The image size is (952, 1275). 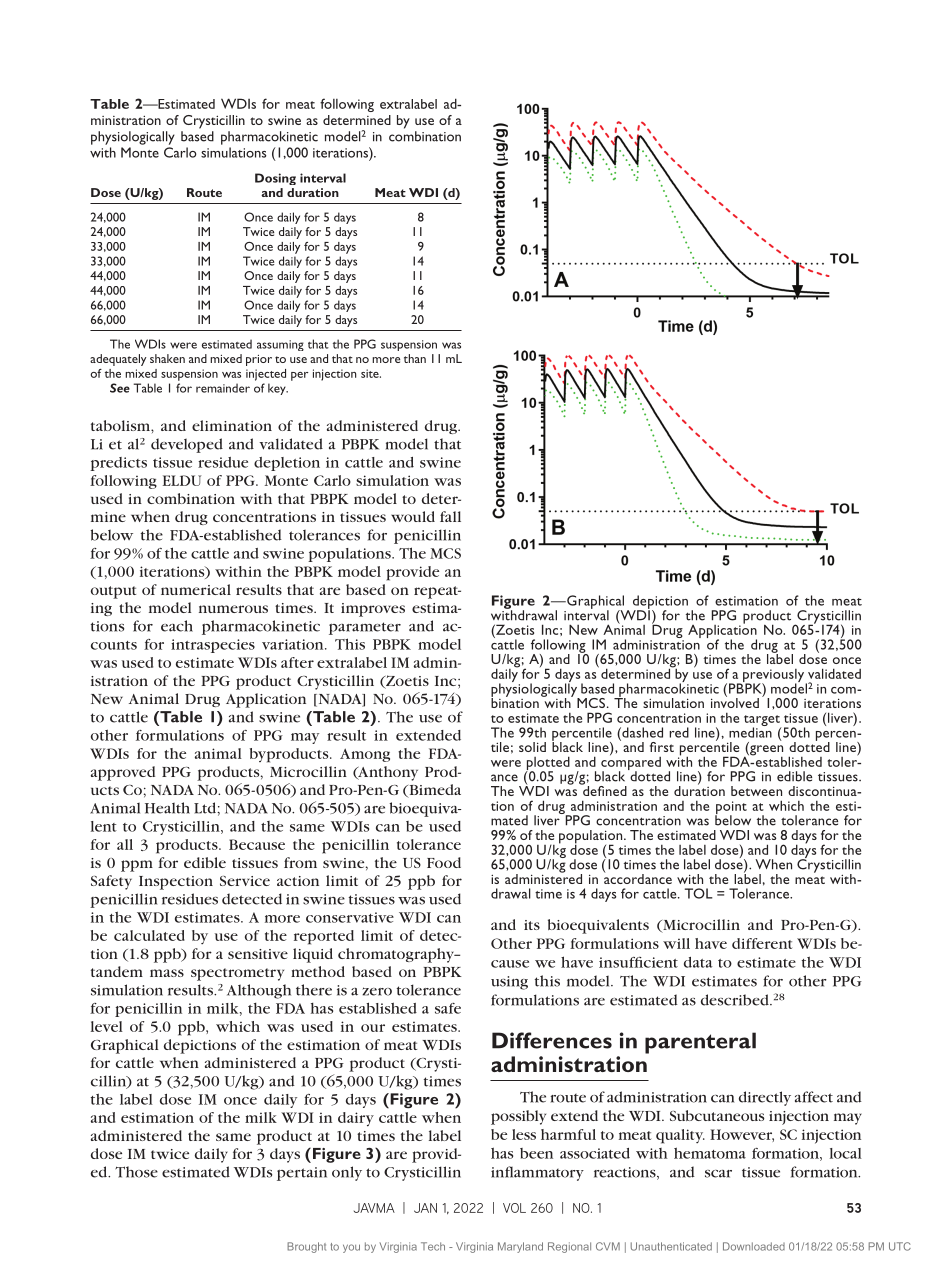 I want to click on assuming, so click(x=280, y=345).
